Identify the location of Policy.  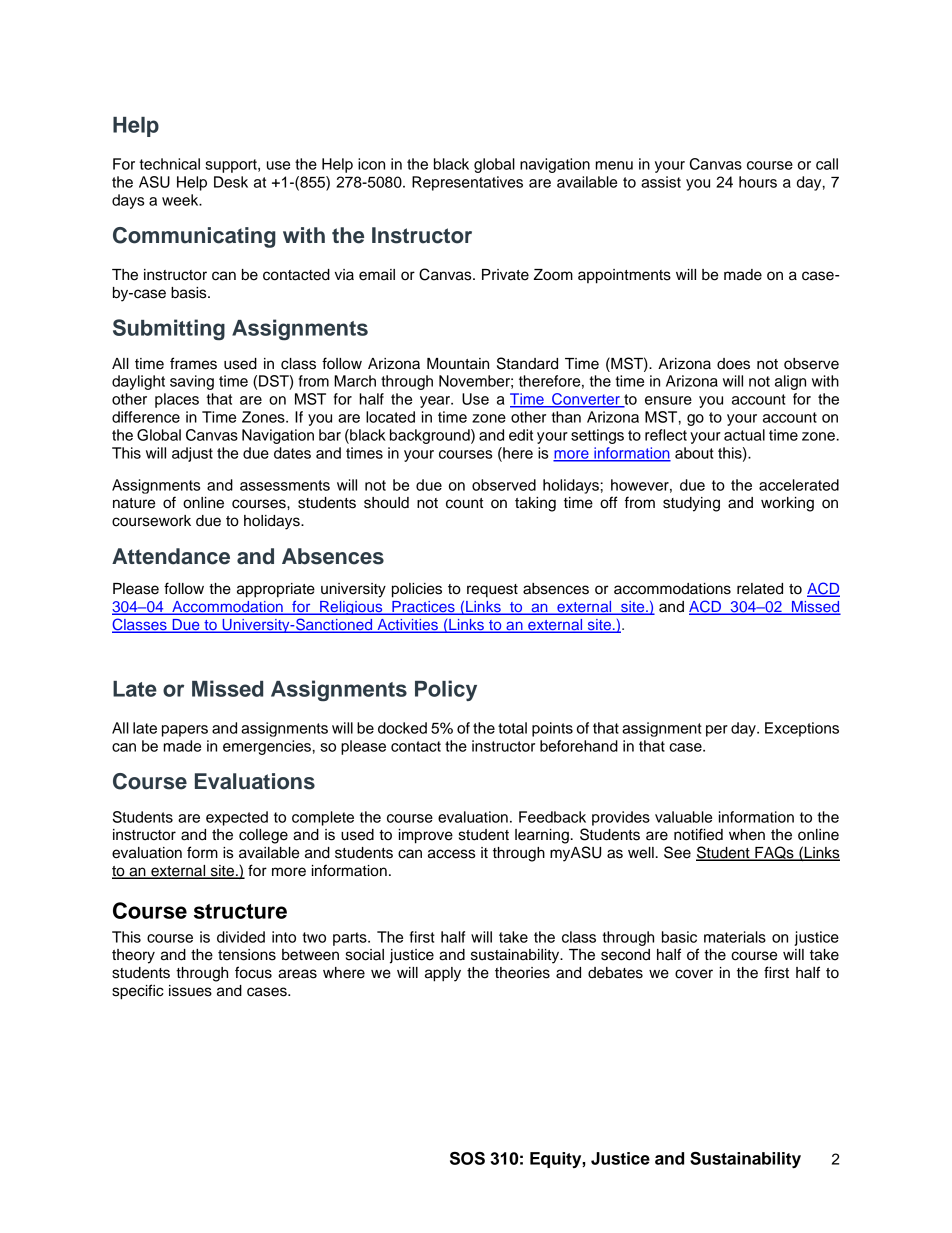
(446, 690).
